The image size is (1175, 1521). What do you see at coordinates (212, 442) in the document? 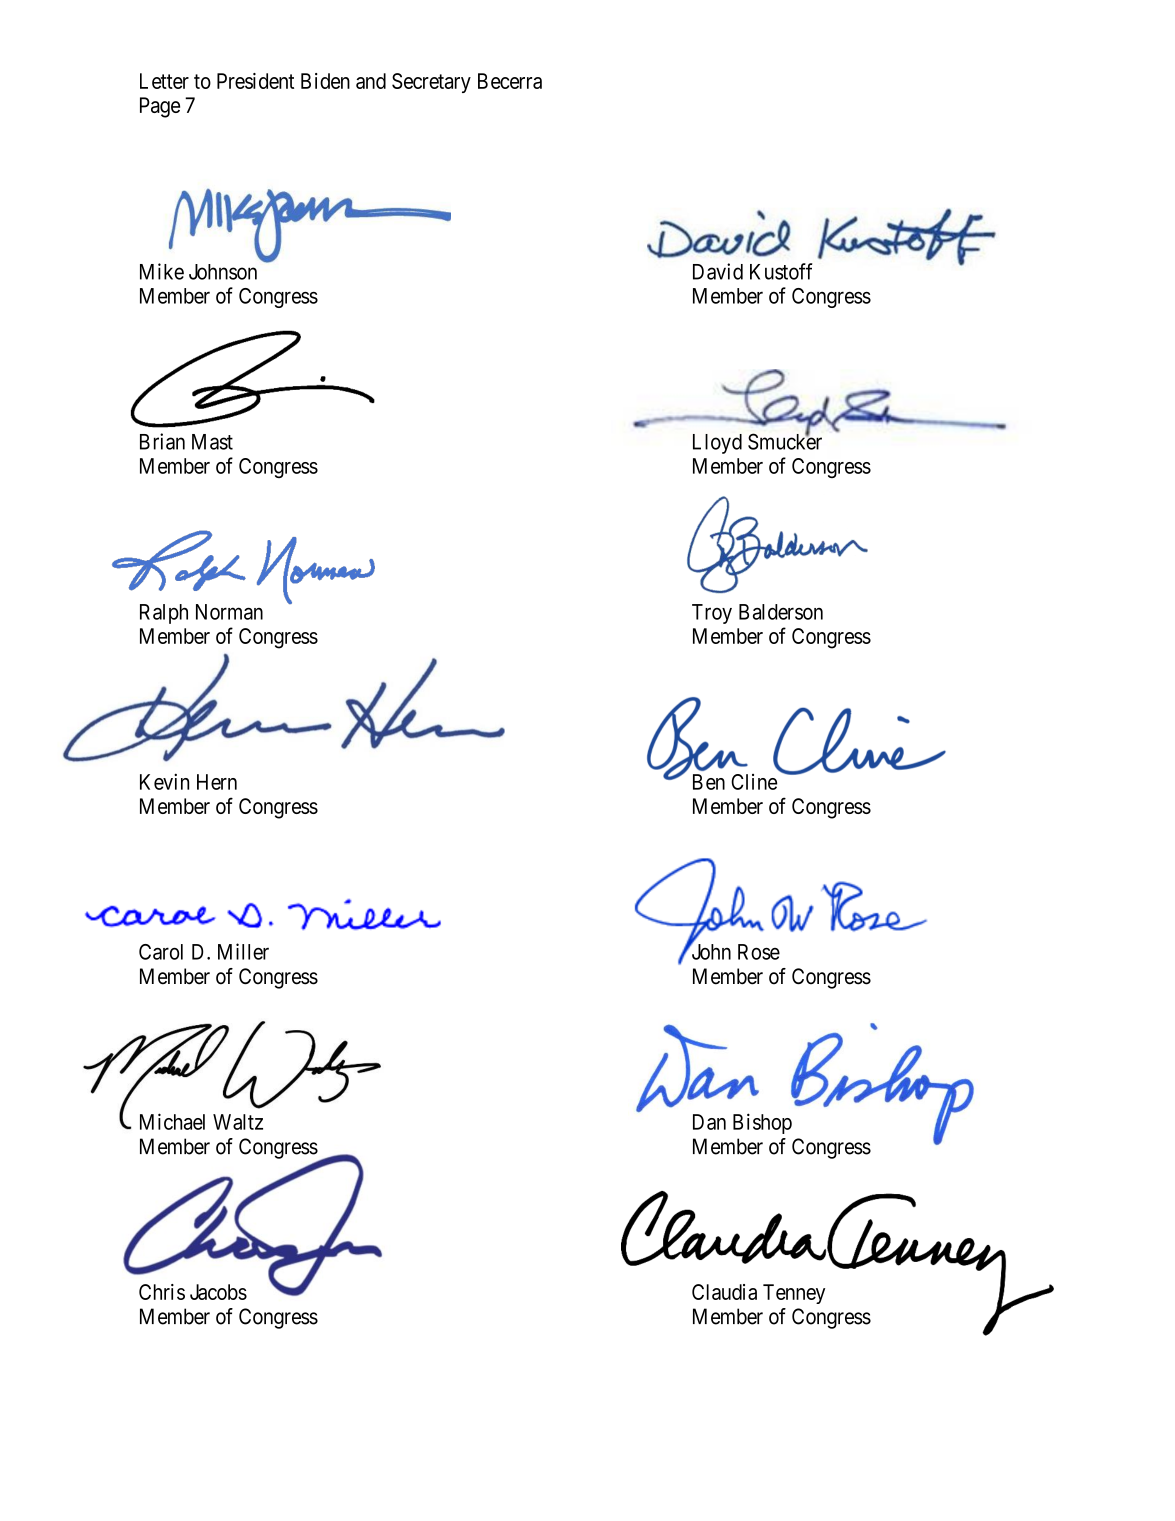
I see `Mast` at bounding box center [212, 442].
